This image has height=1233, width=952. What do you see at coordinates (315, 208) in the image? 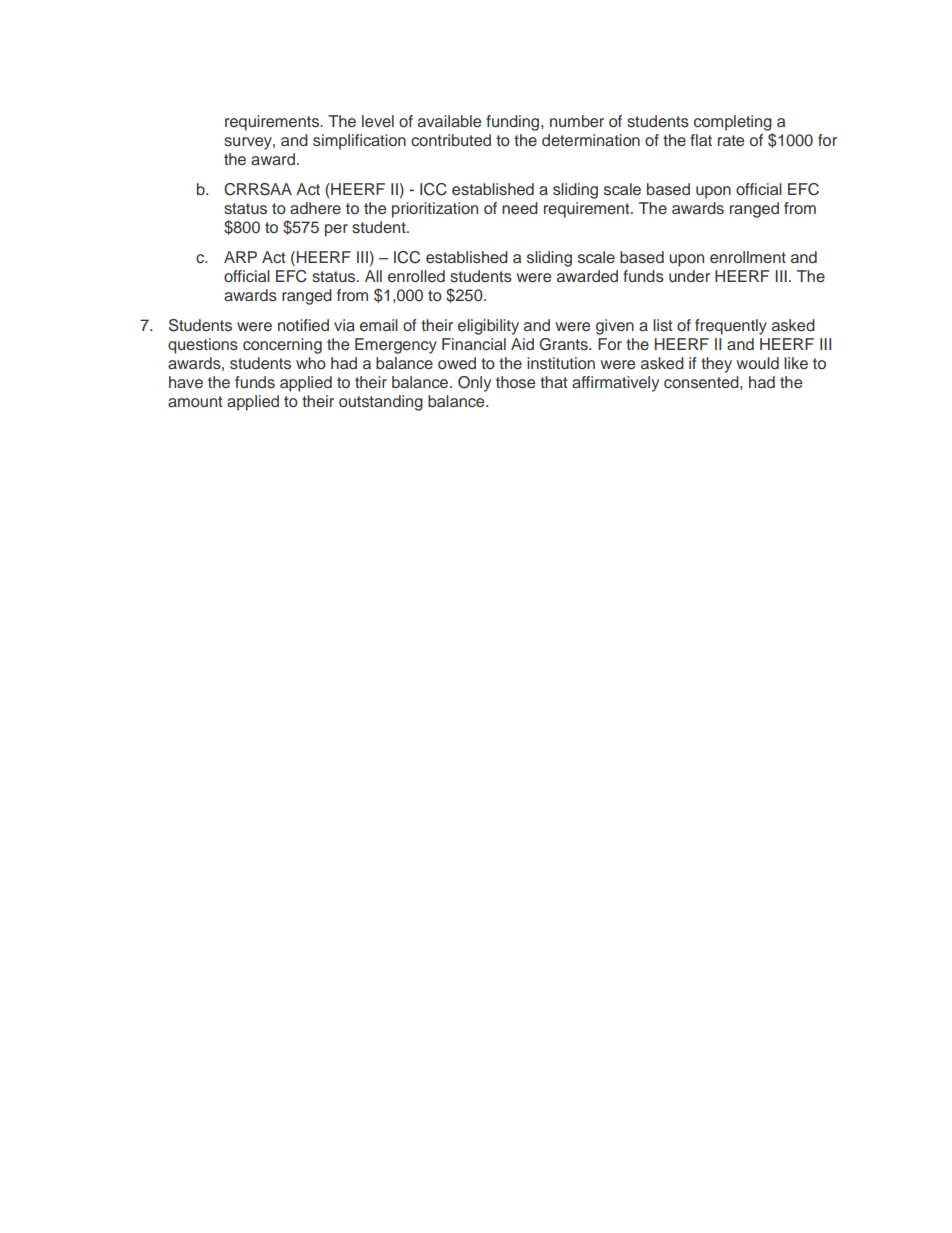
I see `adhere` at bounding box center [315, 208].
